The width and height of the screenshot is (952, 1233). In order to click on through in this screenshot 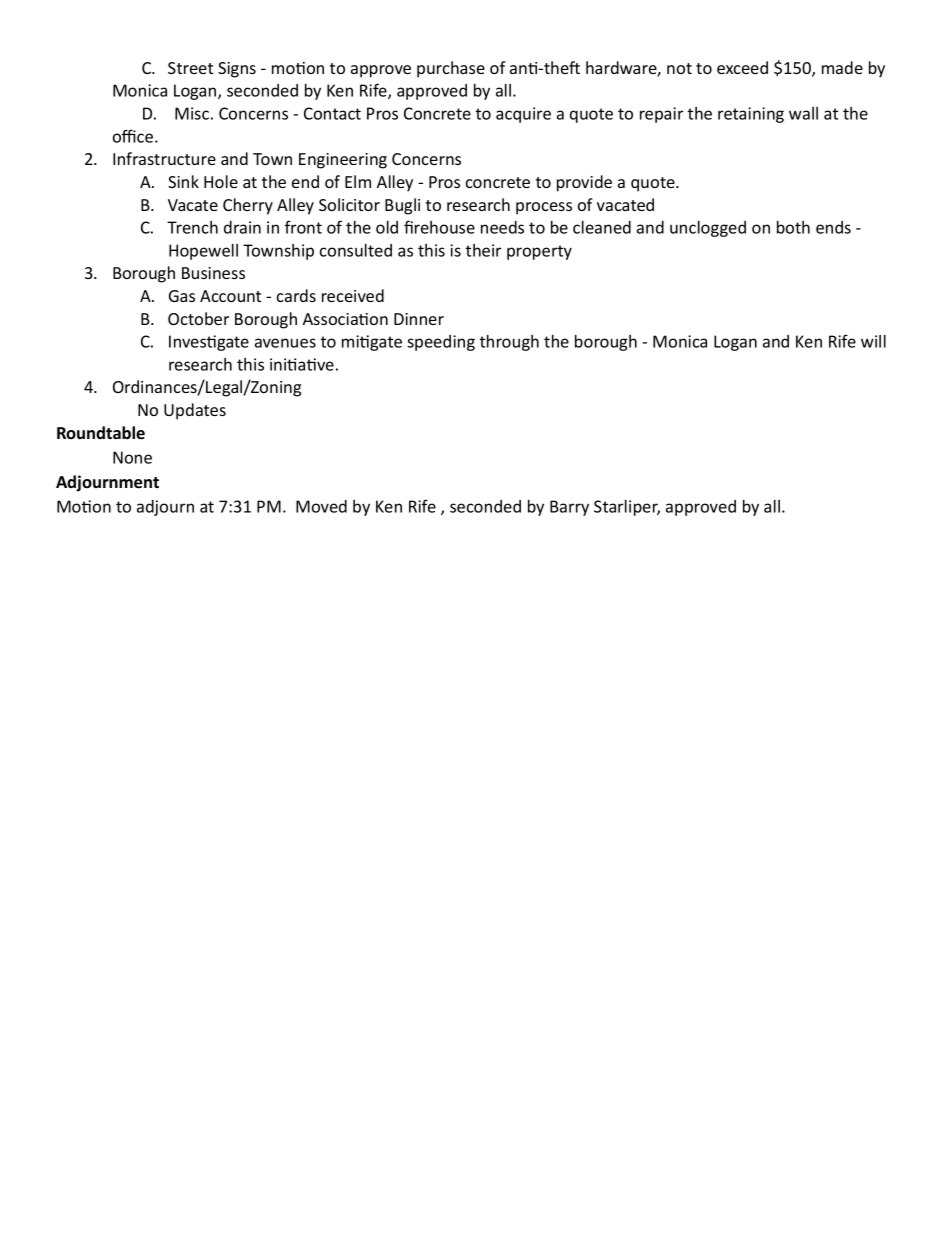, I will do `click(509, 343)`.
